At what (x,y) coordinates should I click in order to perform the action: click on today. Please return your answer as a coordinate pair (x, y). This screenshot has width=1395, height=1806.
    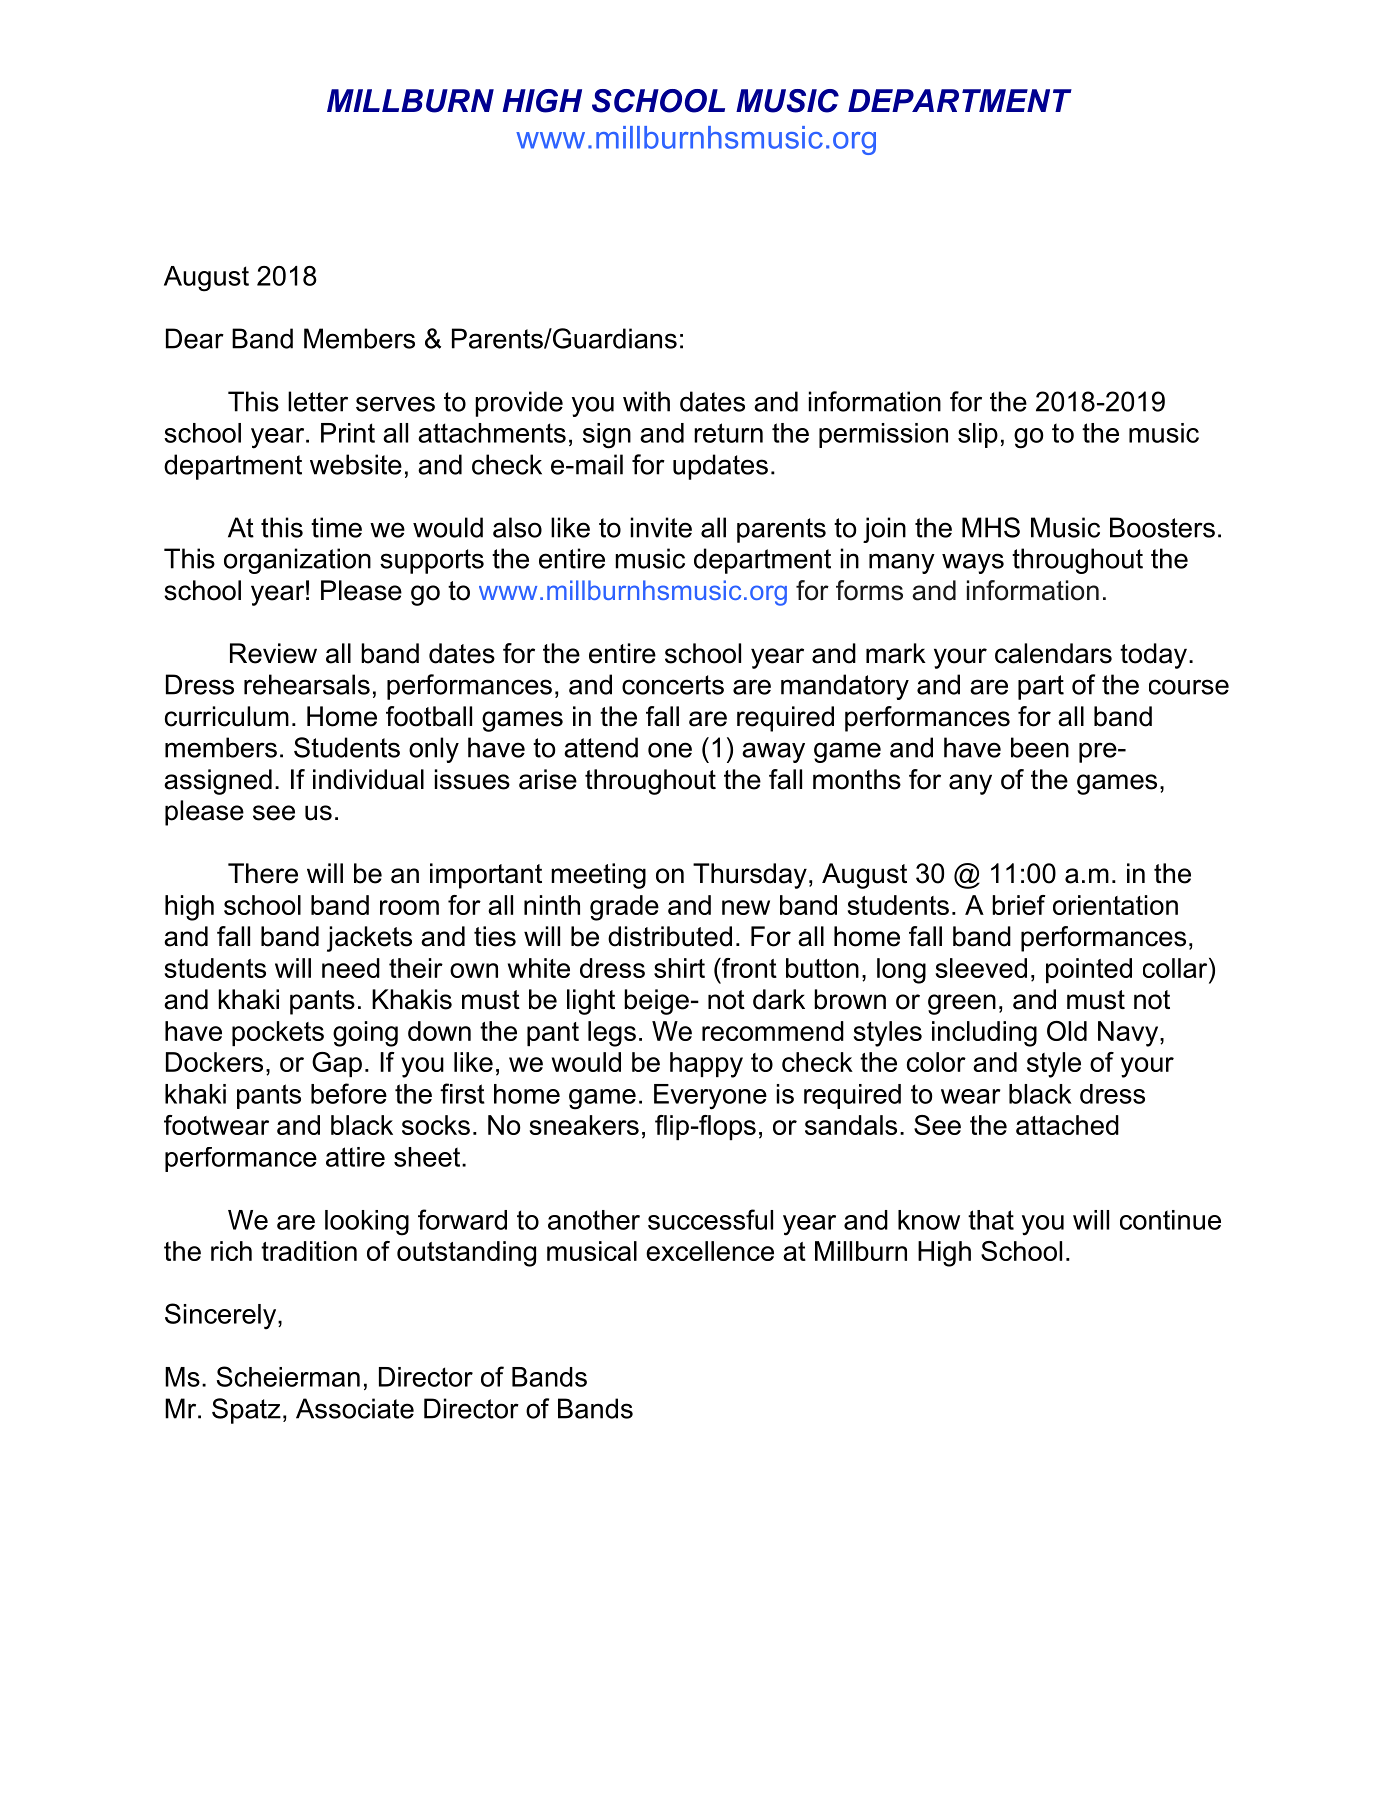
    Looking at the image, I should click on (1153, 656).
